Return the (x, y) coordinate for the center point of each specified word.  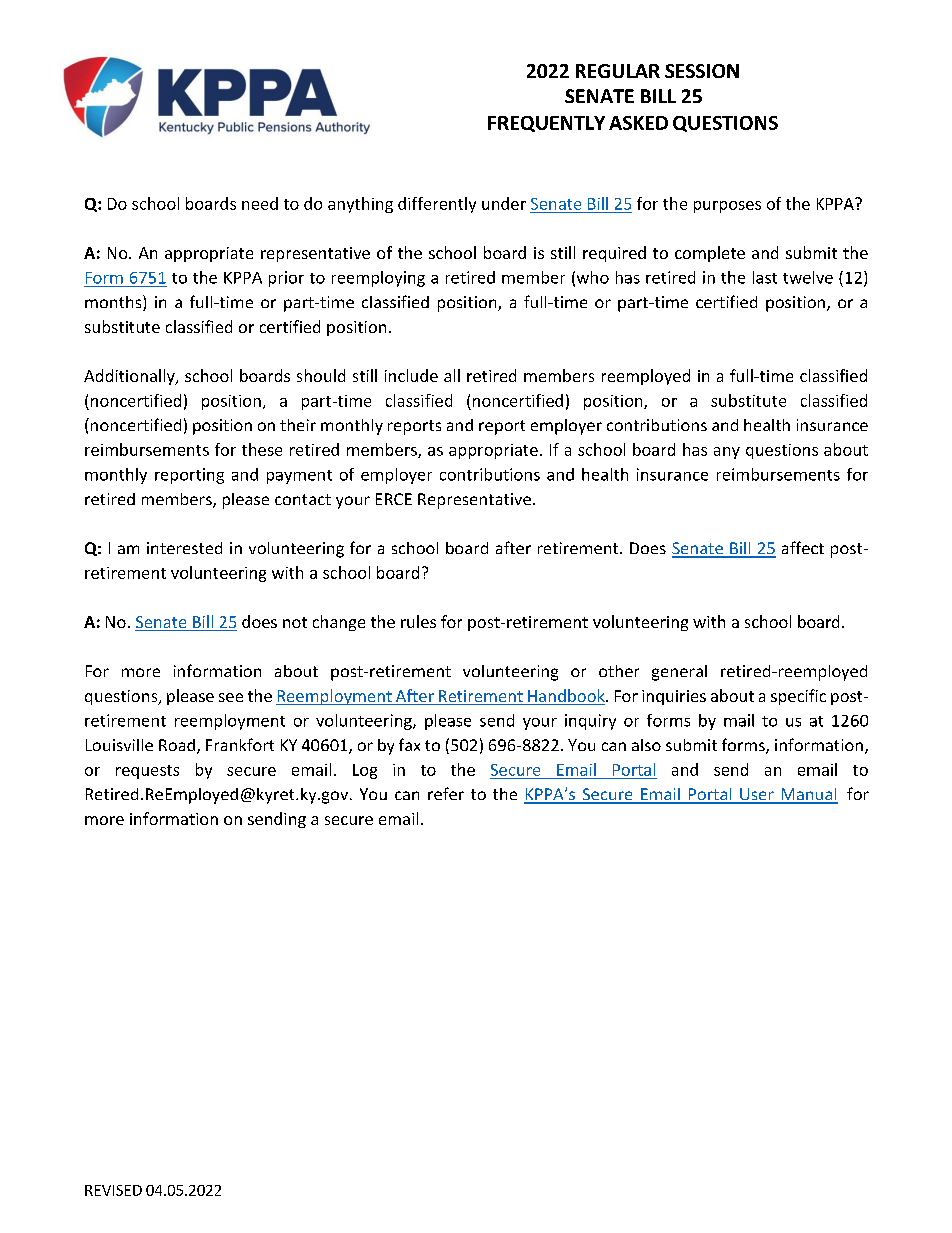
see (231, 697)
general (679, 673)
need (260, 203)
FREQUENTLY (546, 124)
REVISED (113, 1190)
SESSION (702, 71)
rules (418, 621)
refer (446, 793)
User (757, 795)
